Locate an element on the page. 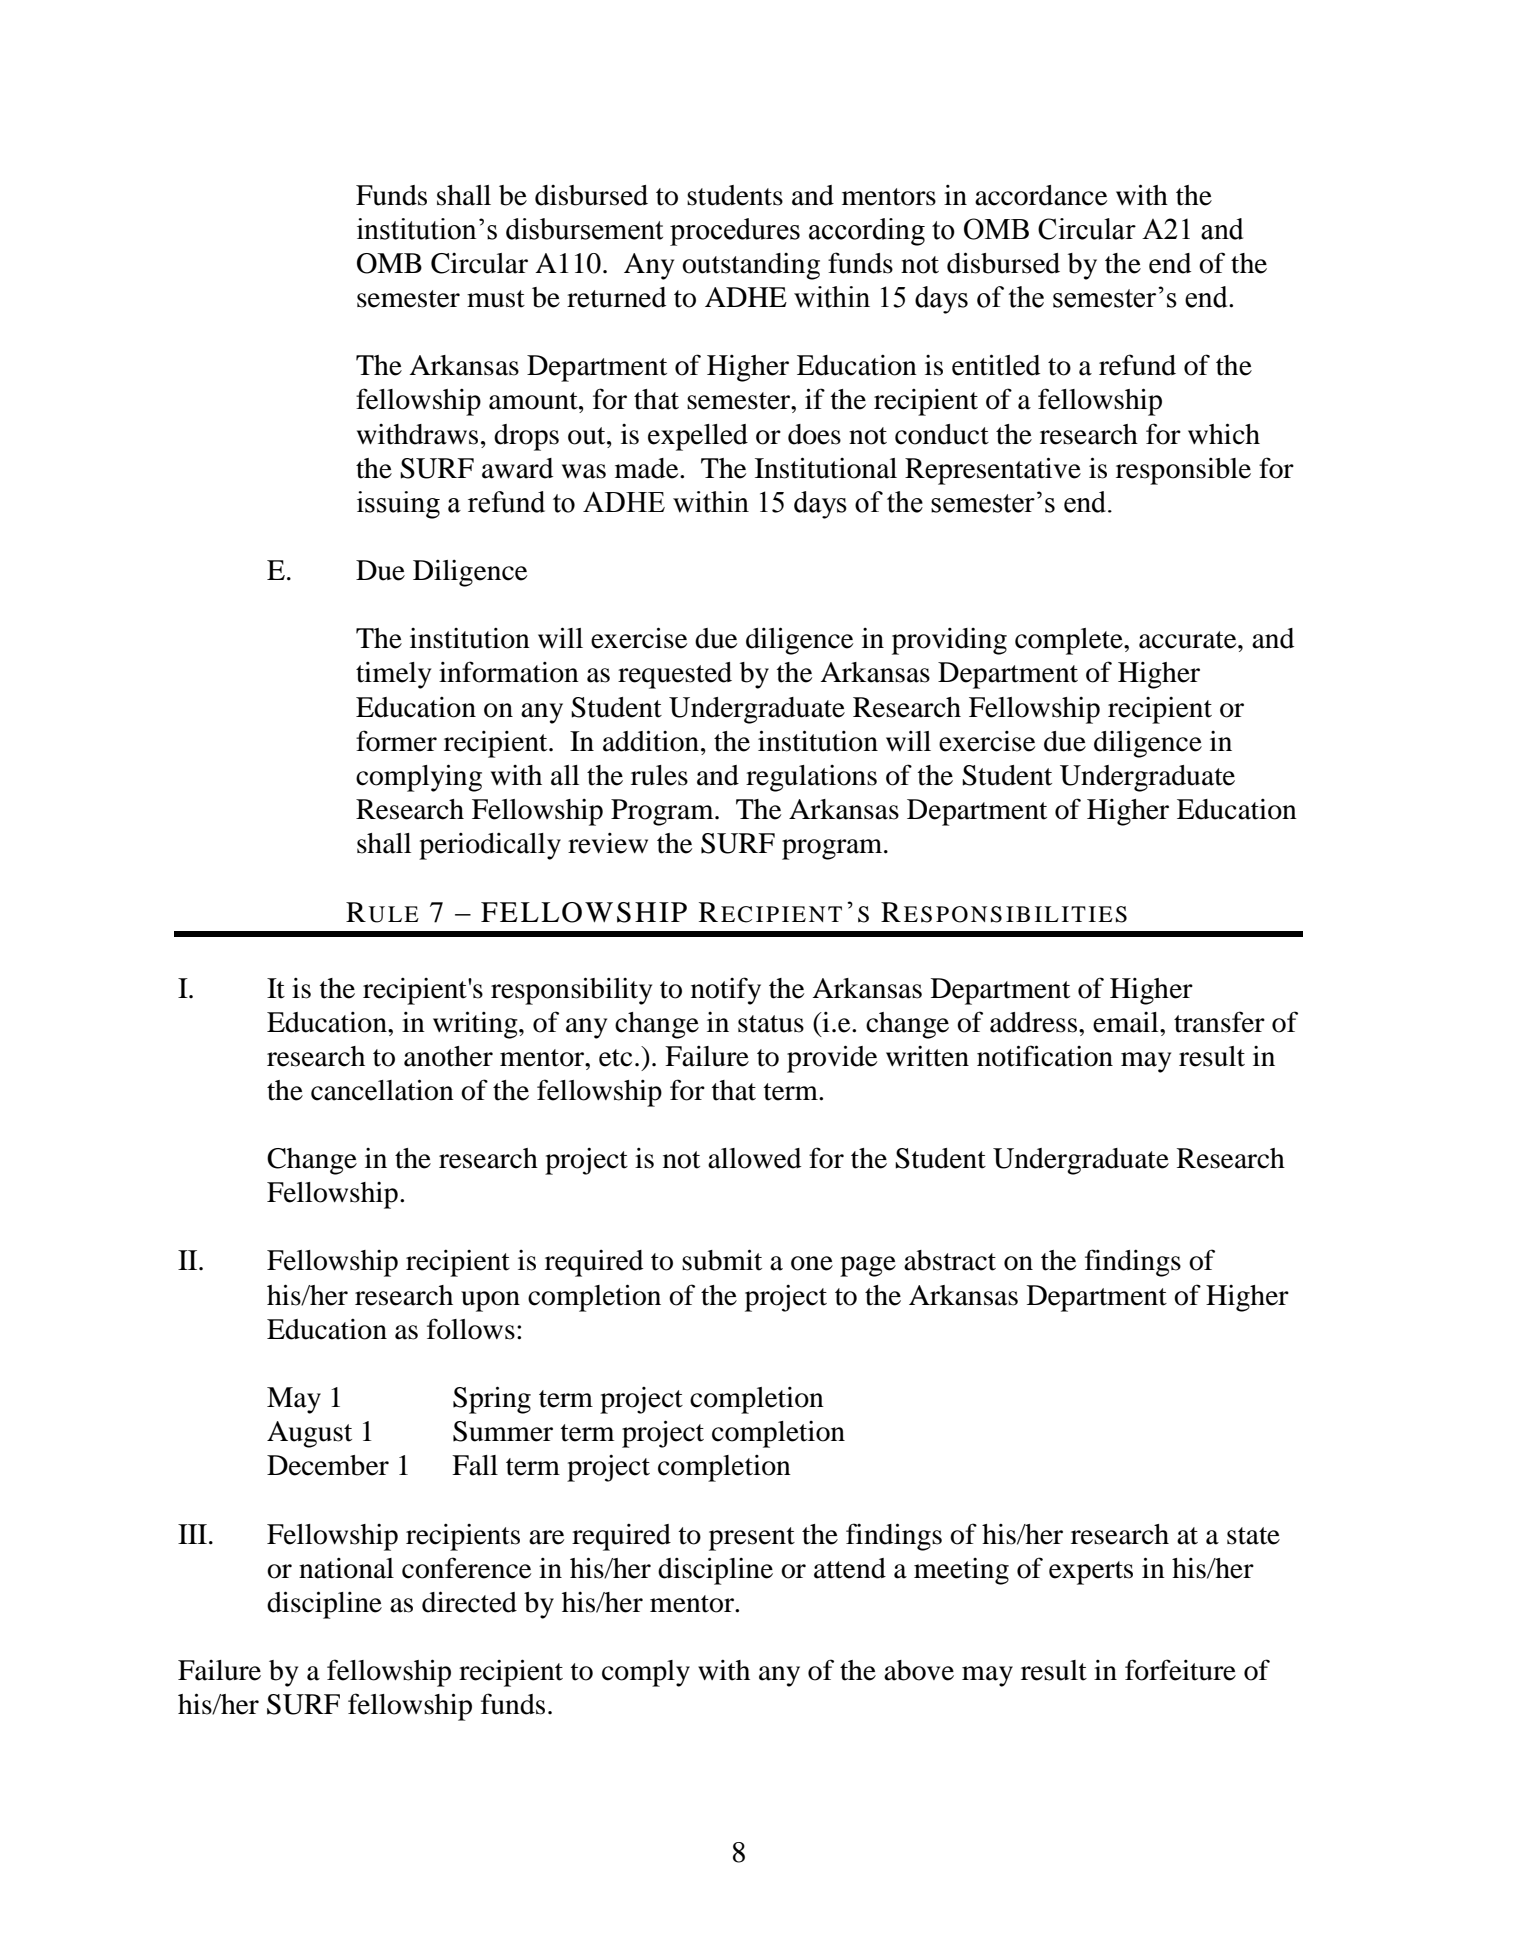  issuing is located at coordinates (398, 505).
